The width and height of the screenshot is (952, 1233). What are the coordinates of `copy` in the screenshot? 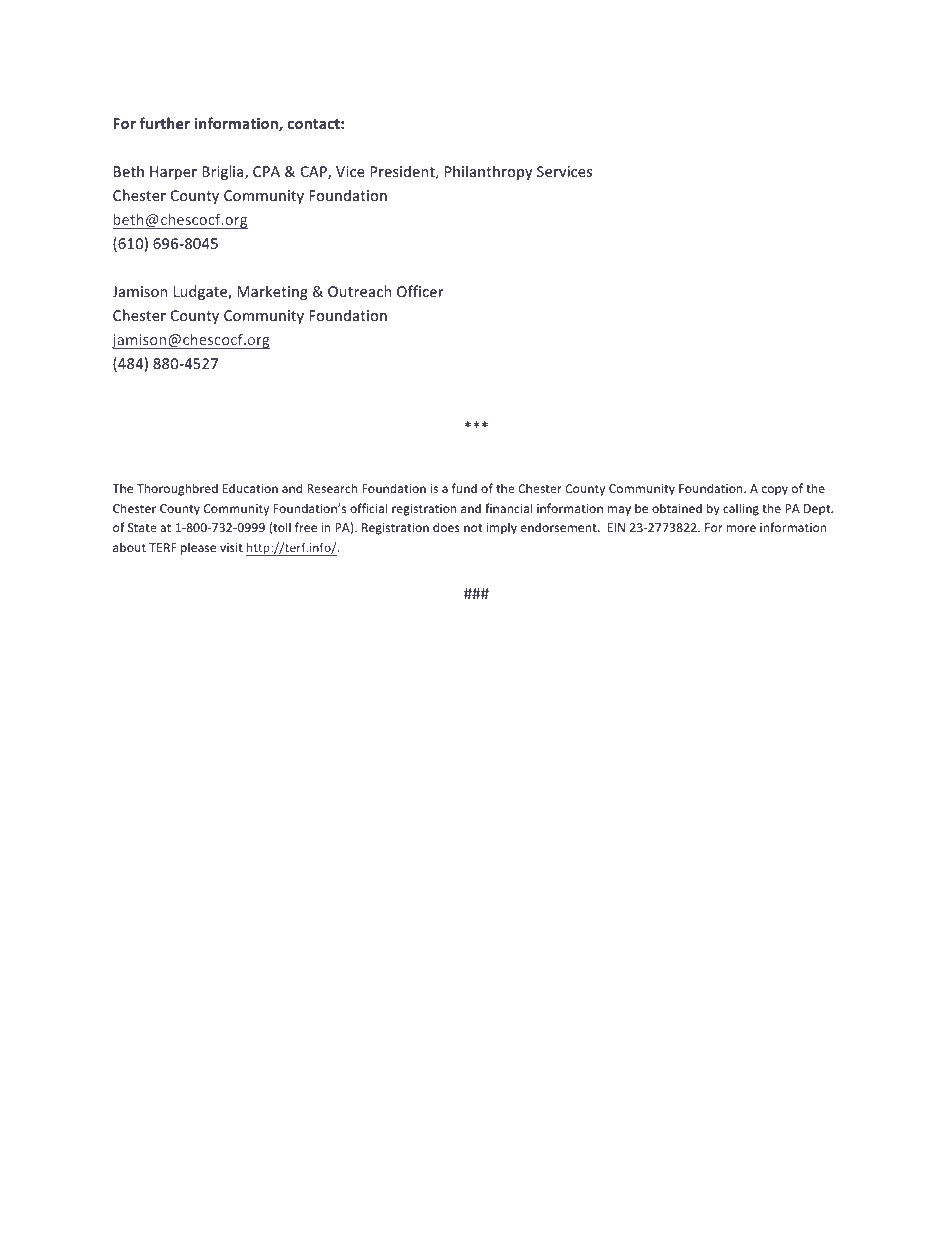 It's located at (775, 491).
